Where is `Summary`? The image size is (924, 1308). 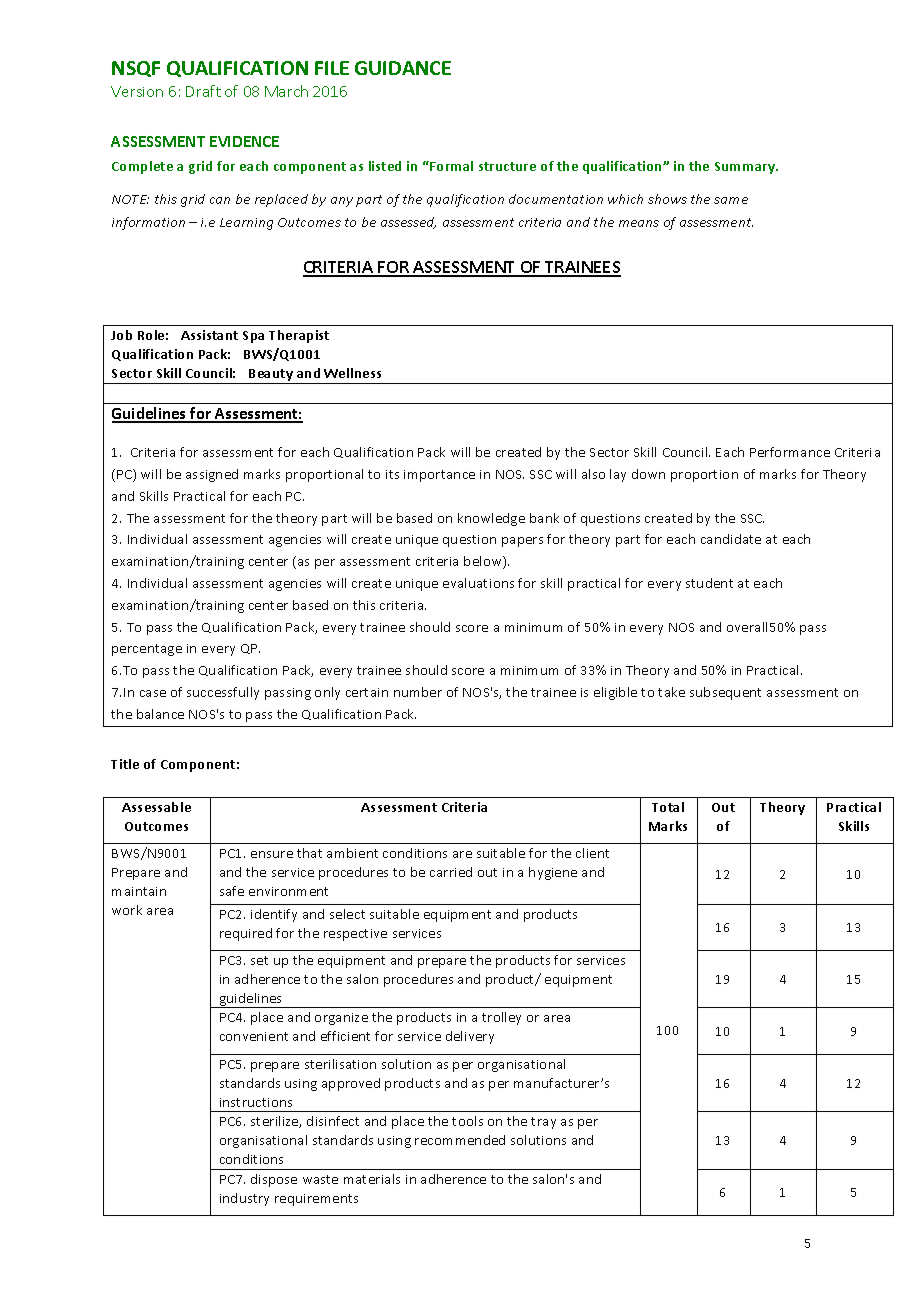 Summary is located at coordinates (746, 168).
